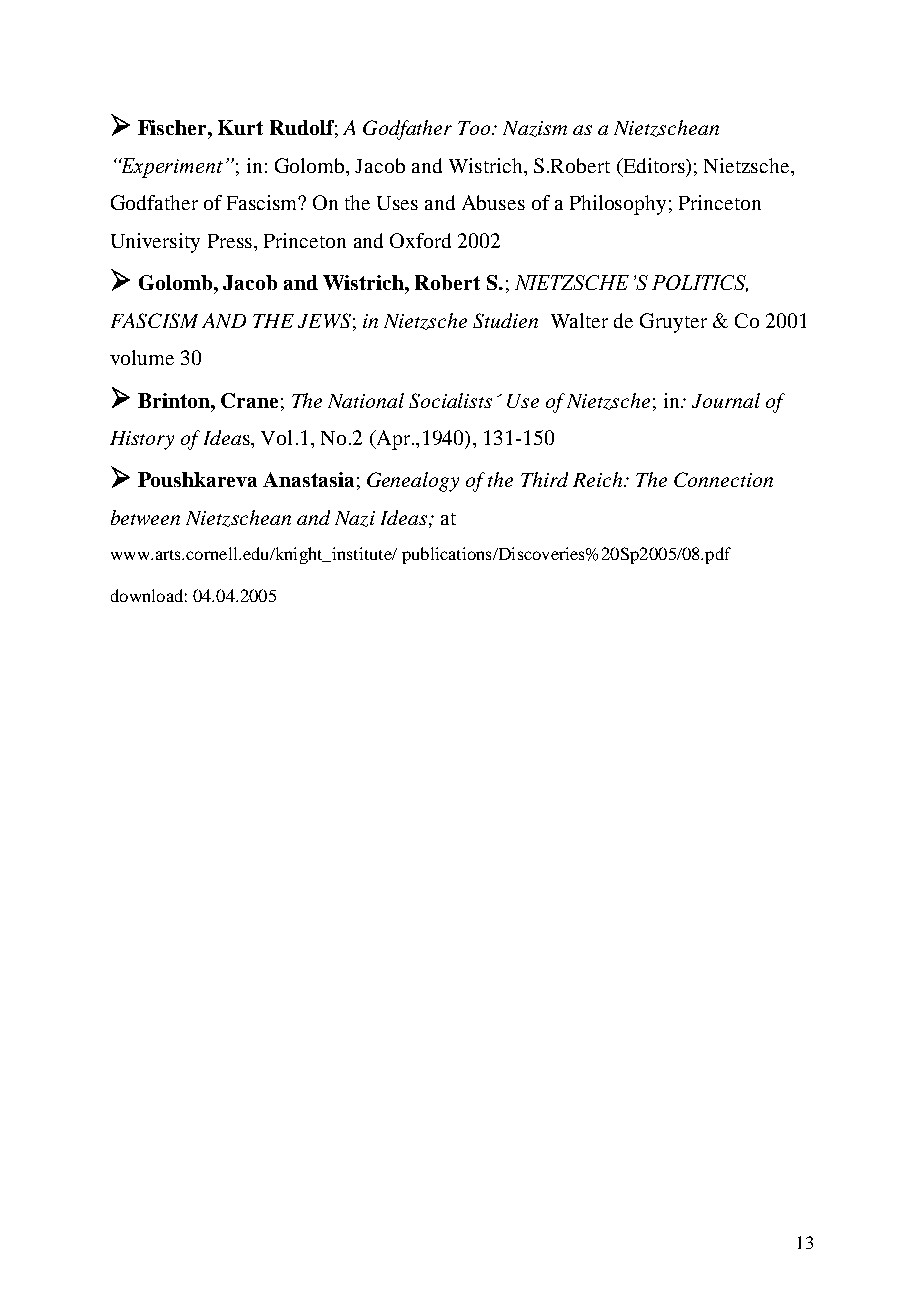  Describe the element at coordinates (175, 400) in the screenshot. I see `Brinton` at that location.
